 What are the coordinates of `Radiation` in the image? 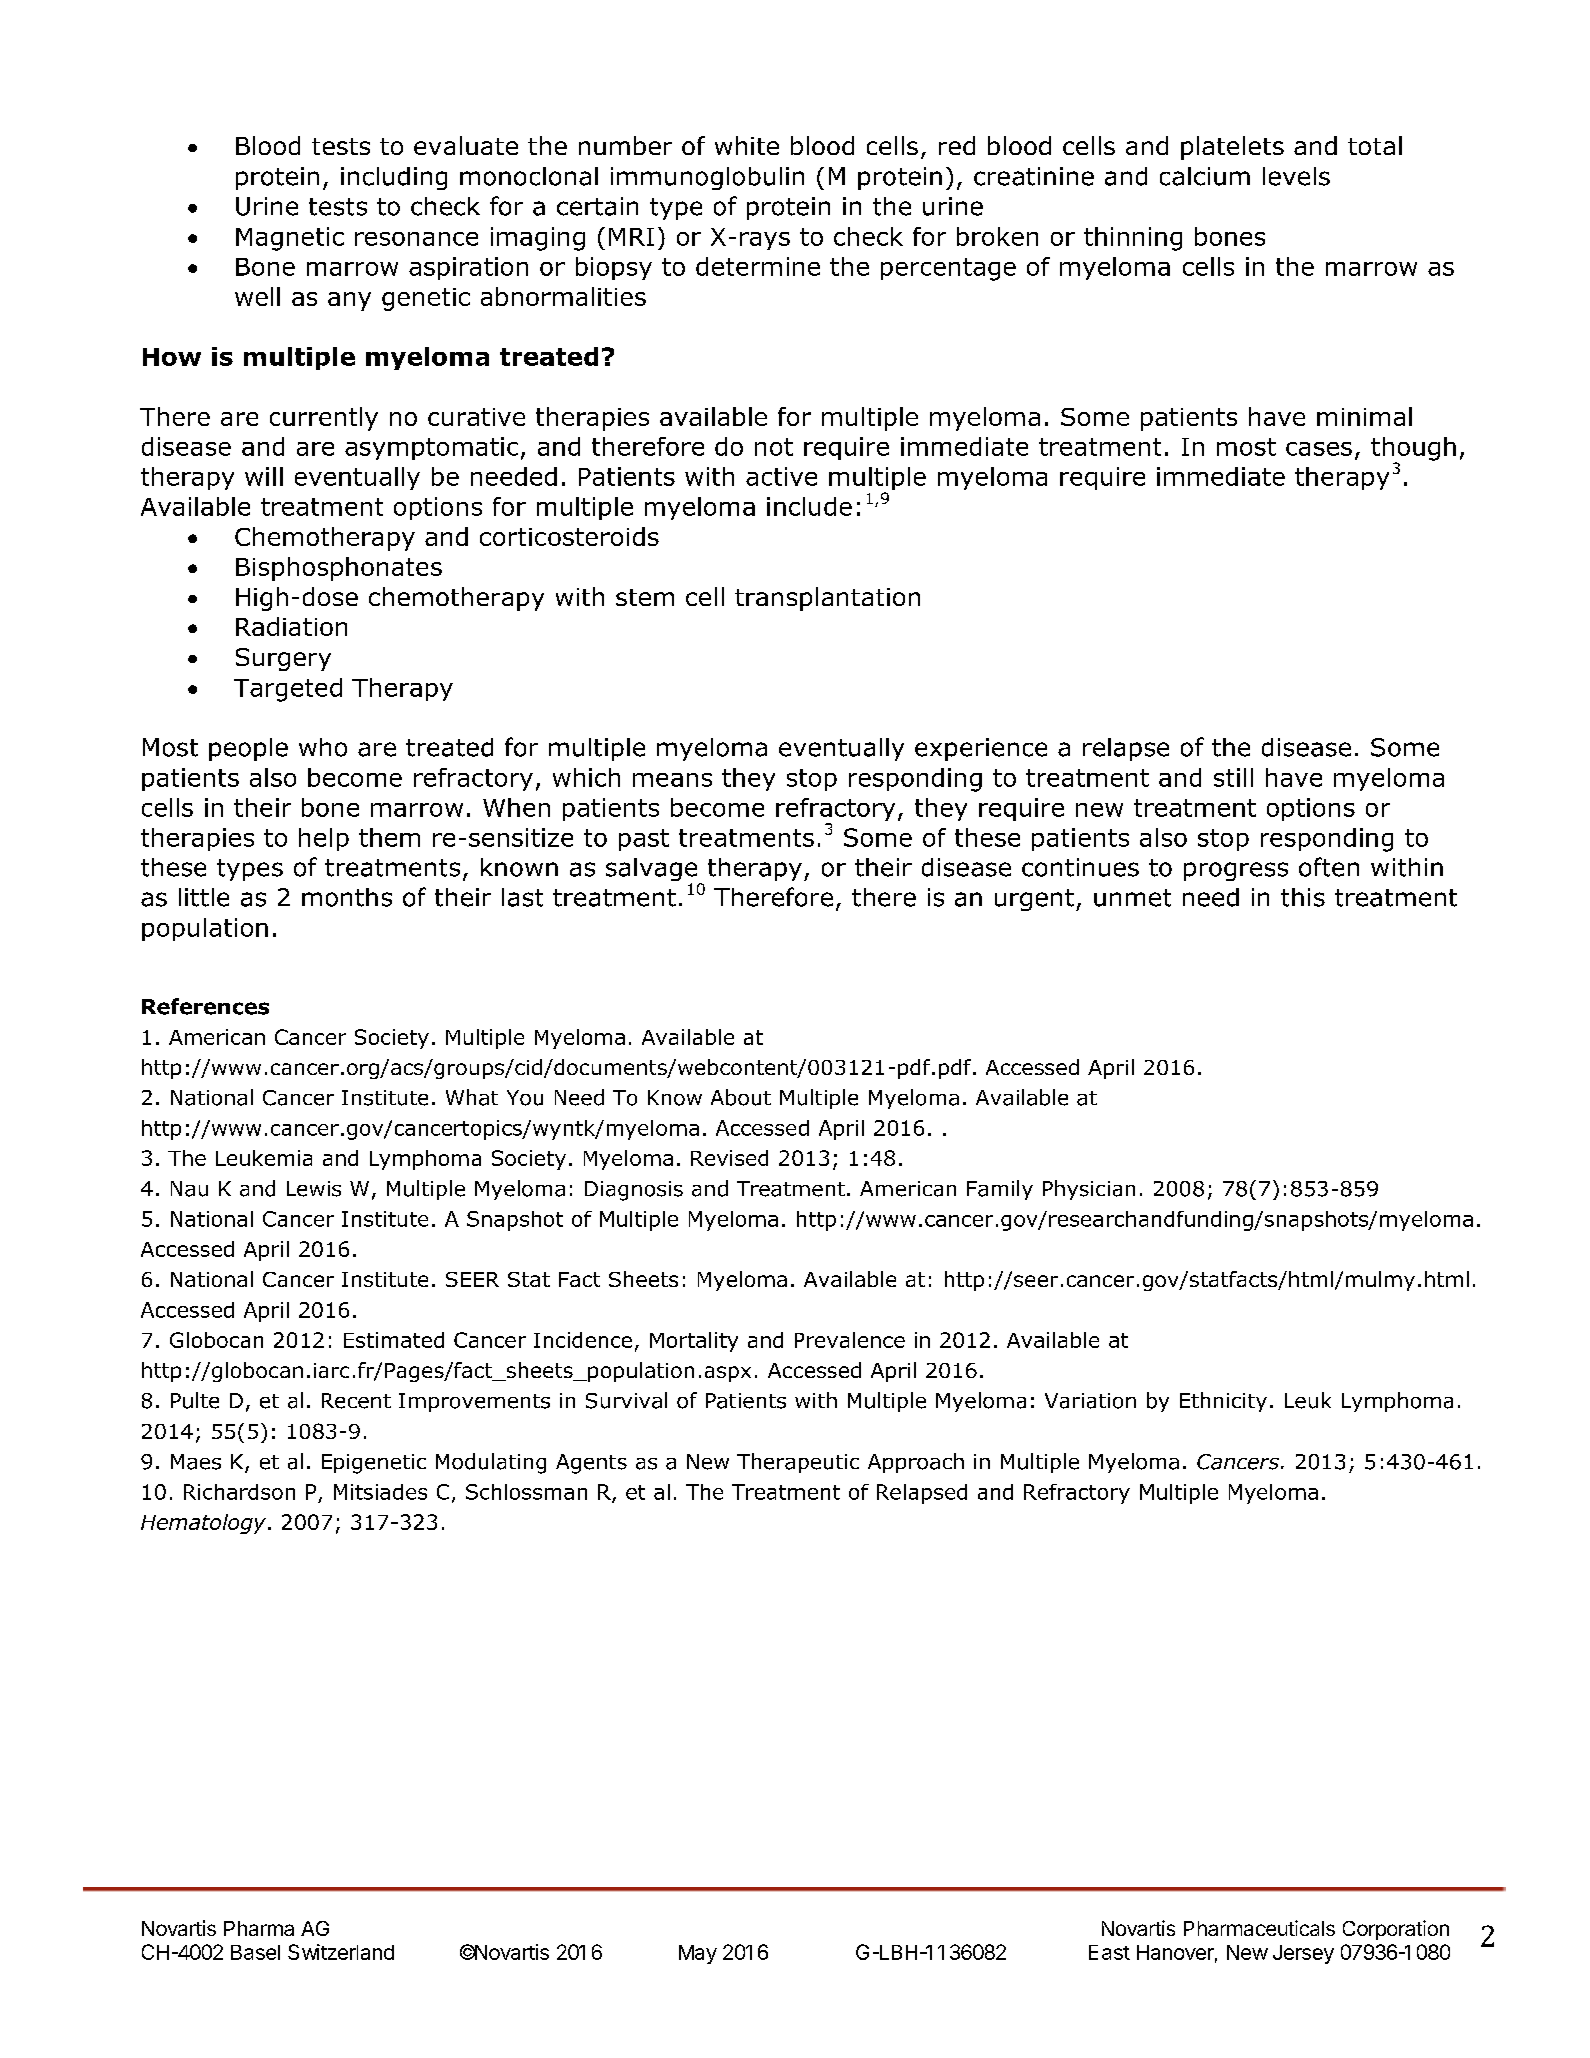 It's located at (291, 626).
